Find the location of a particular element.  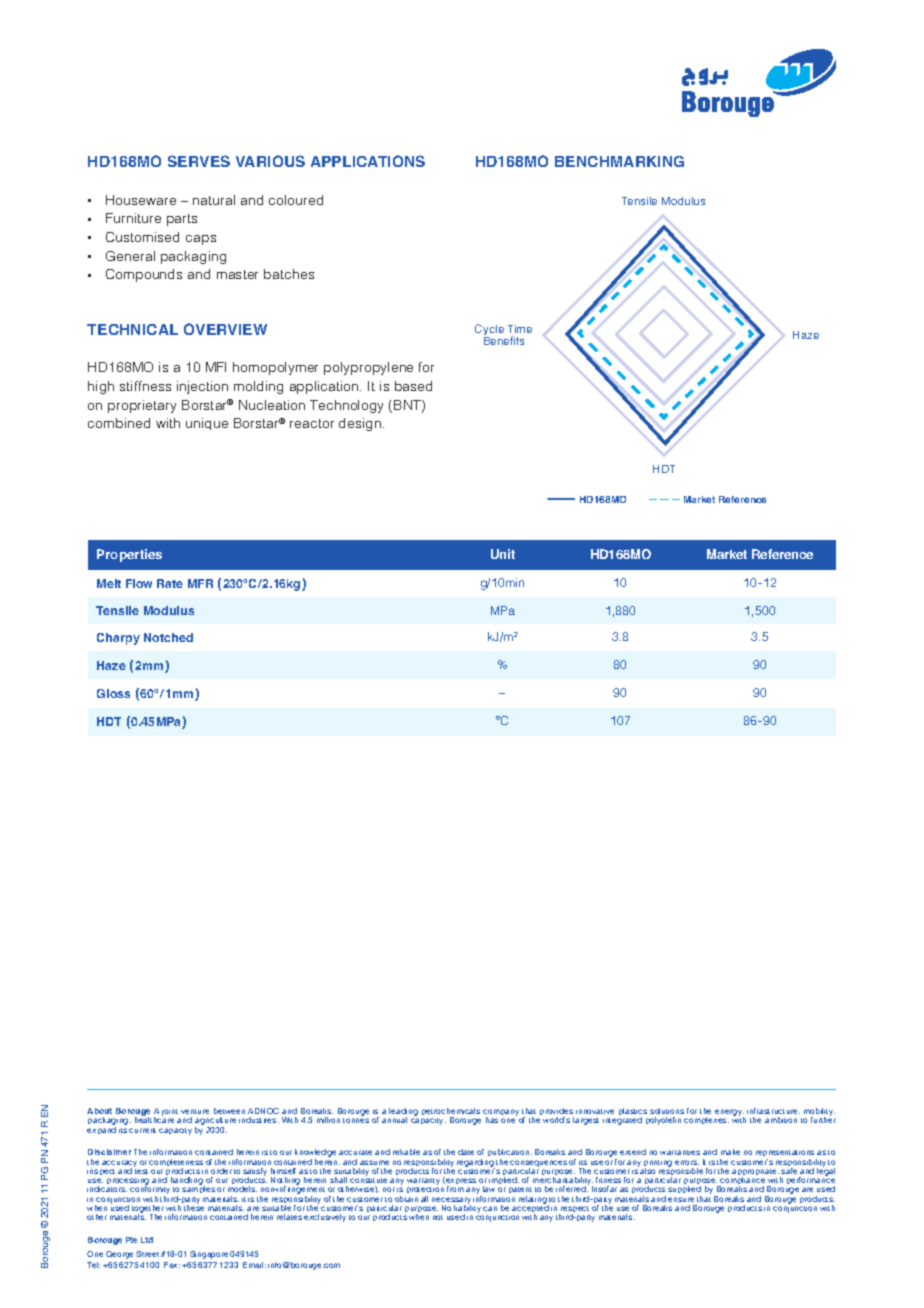

BENCHMARKING is located at coordinates (619, 161).
